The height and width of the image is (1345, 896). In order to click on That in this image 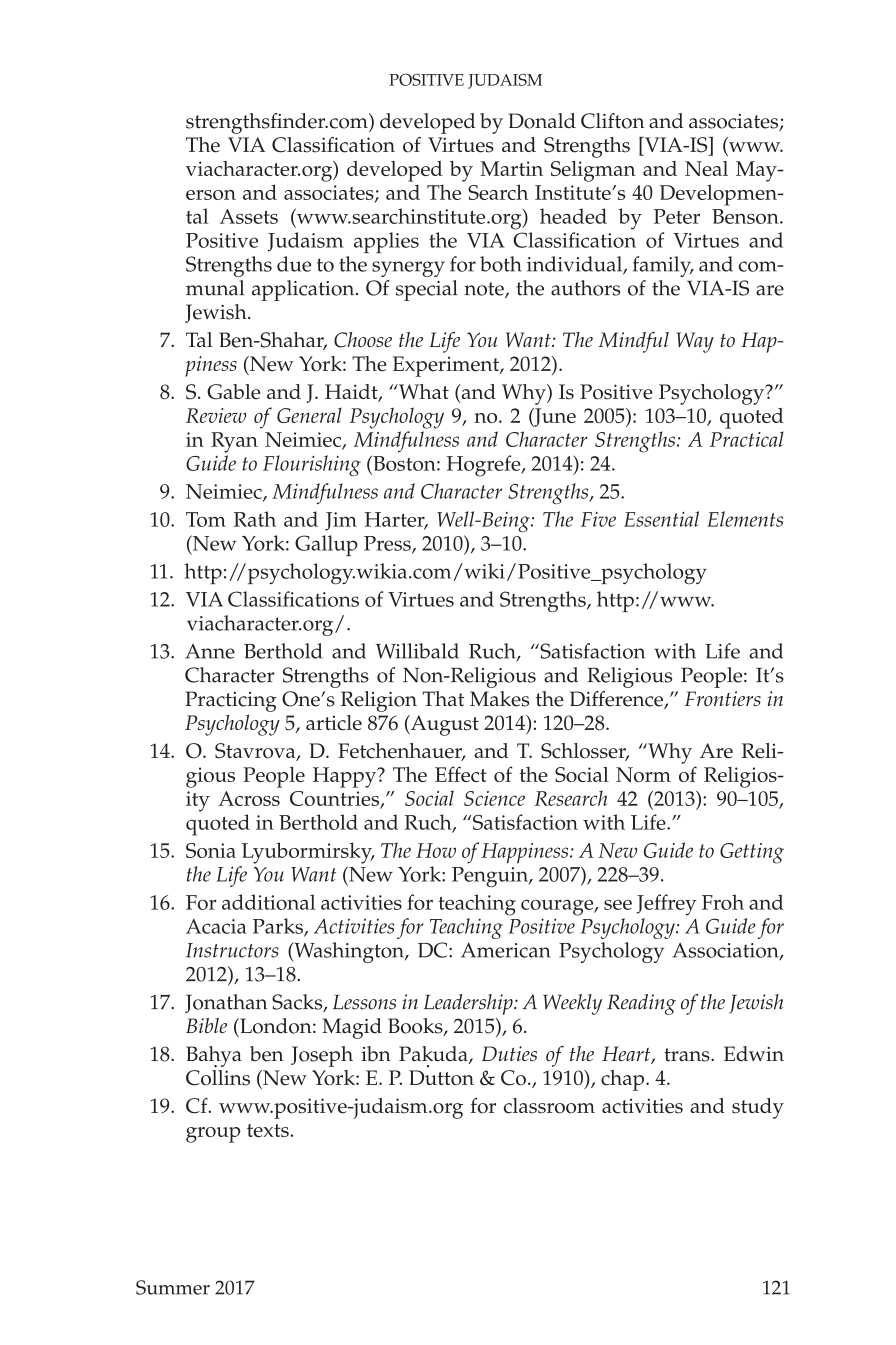, I will do `click(443, 699)`.
